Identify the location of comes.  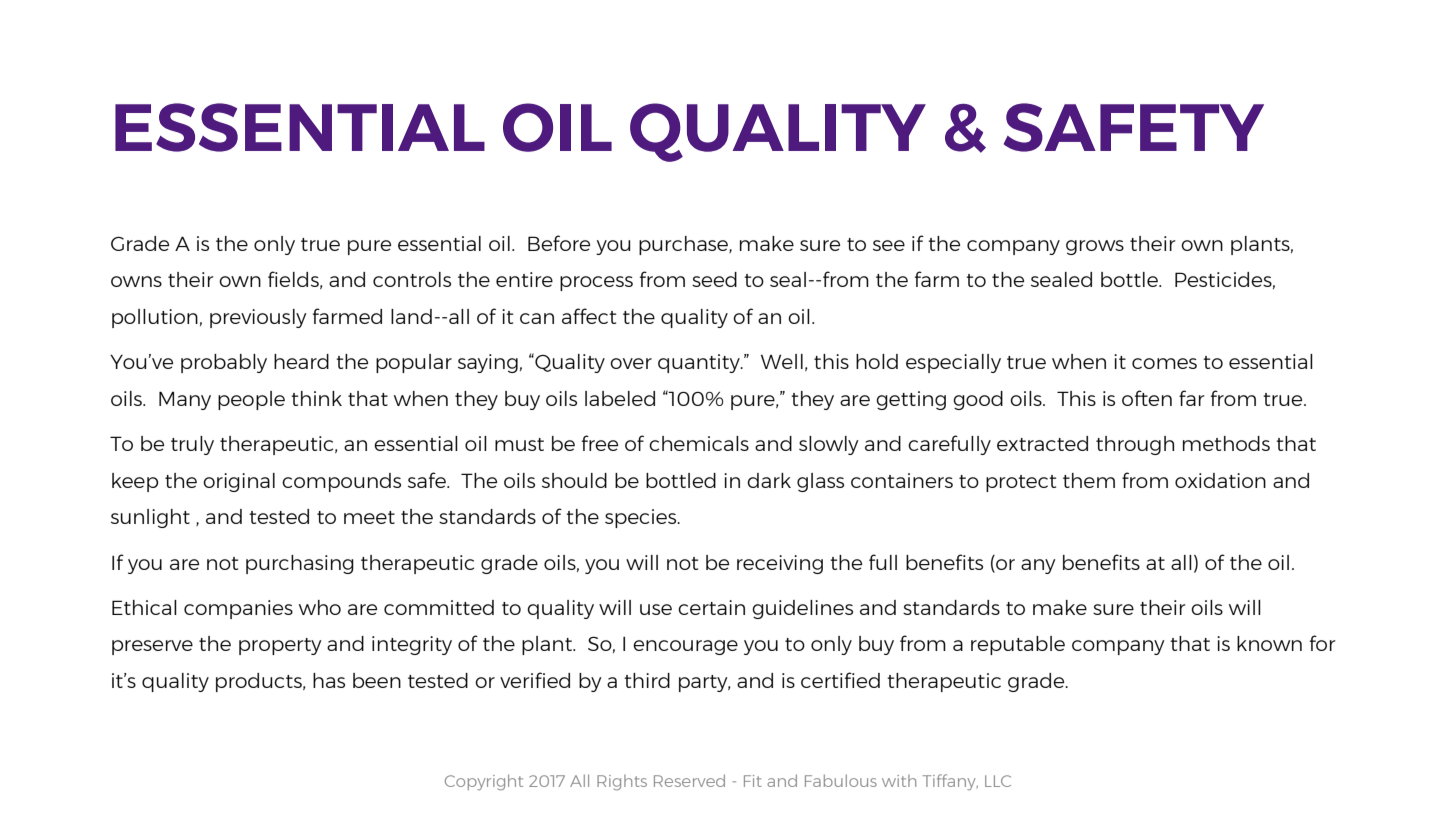
(1164, 363).
